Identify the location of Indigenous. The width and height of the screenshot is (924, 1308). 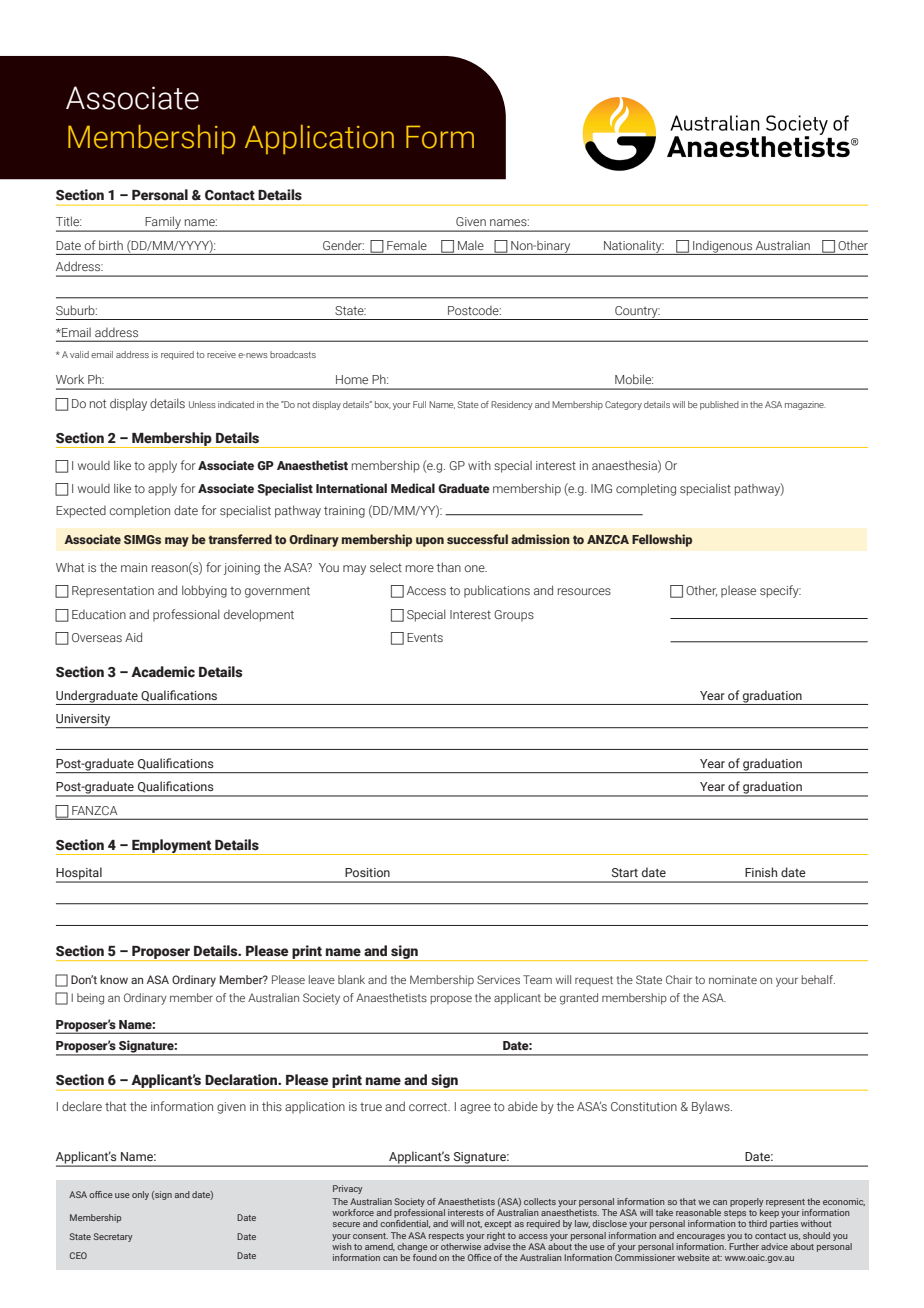
(723, 248).
